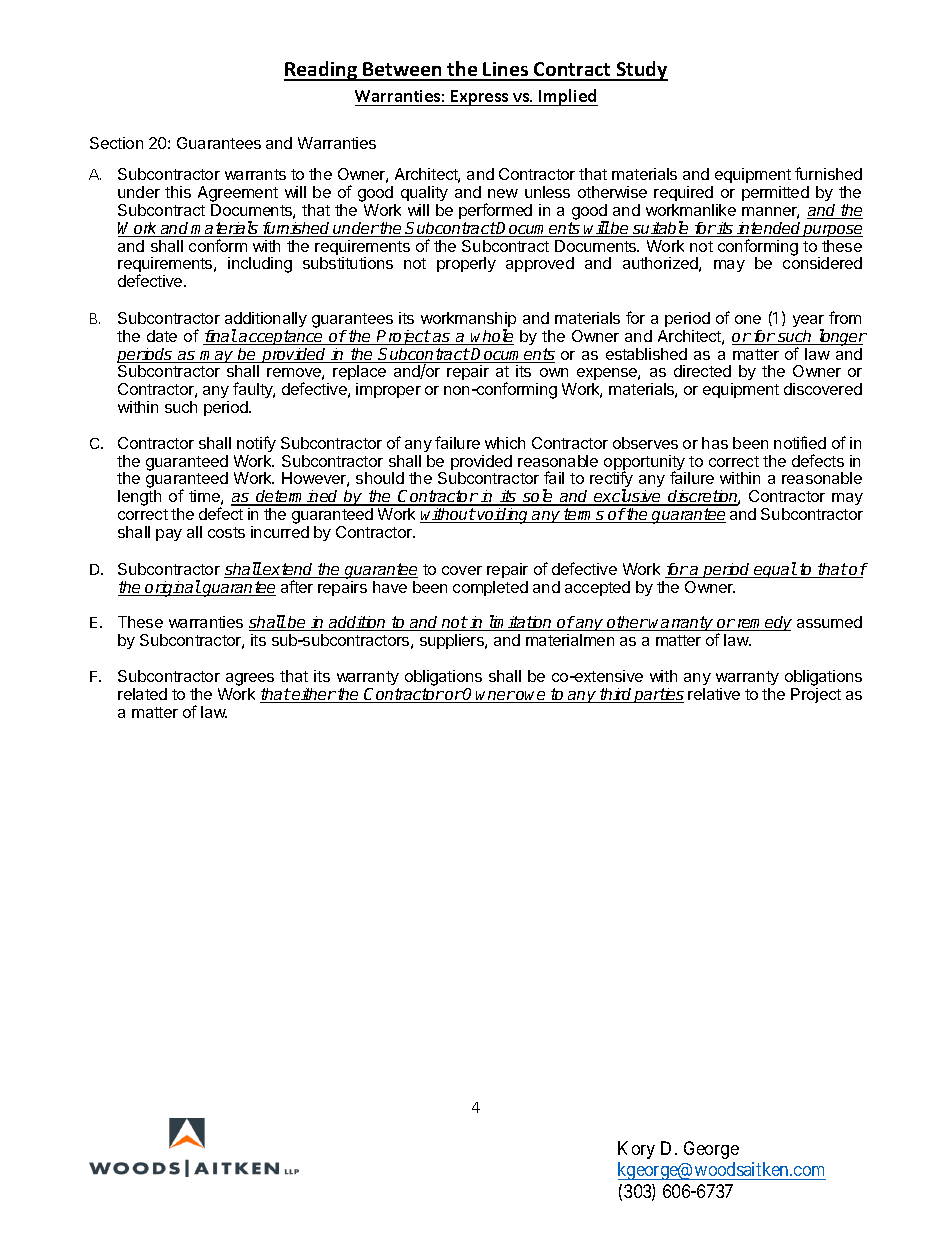  Describe the element at coordinates (636, 1150) in the screenshot. I see `Kory` at that location.
